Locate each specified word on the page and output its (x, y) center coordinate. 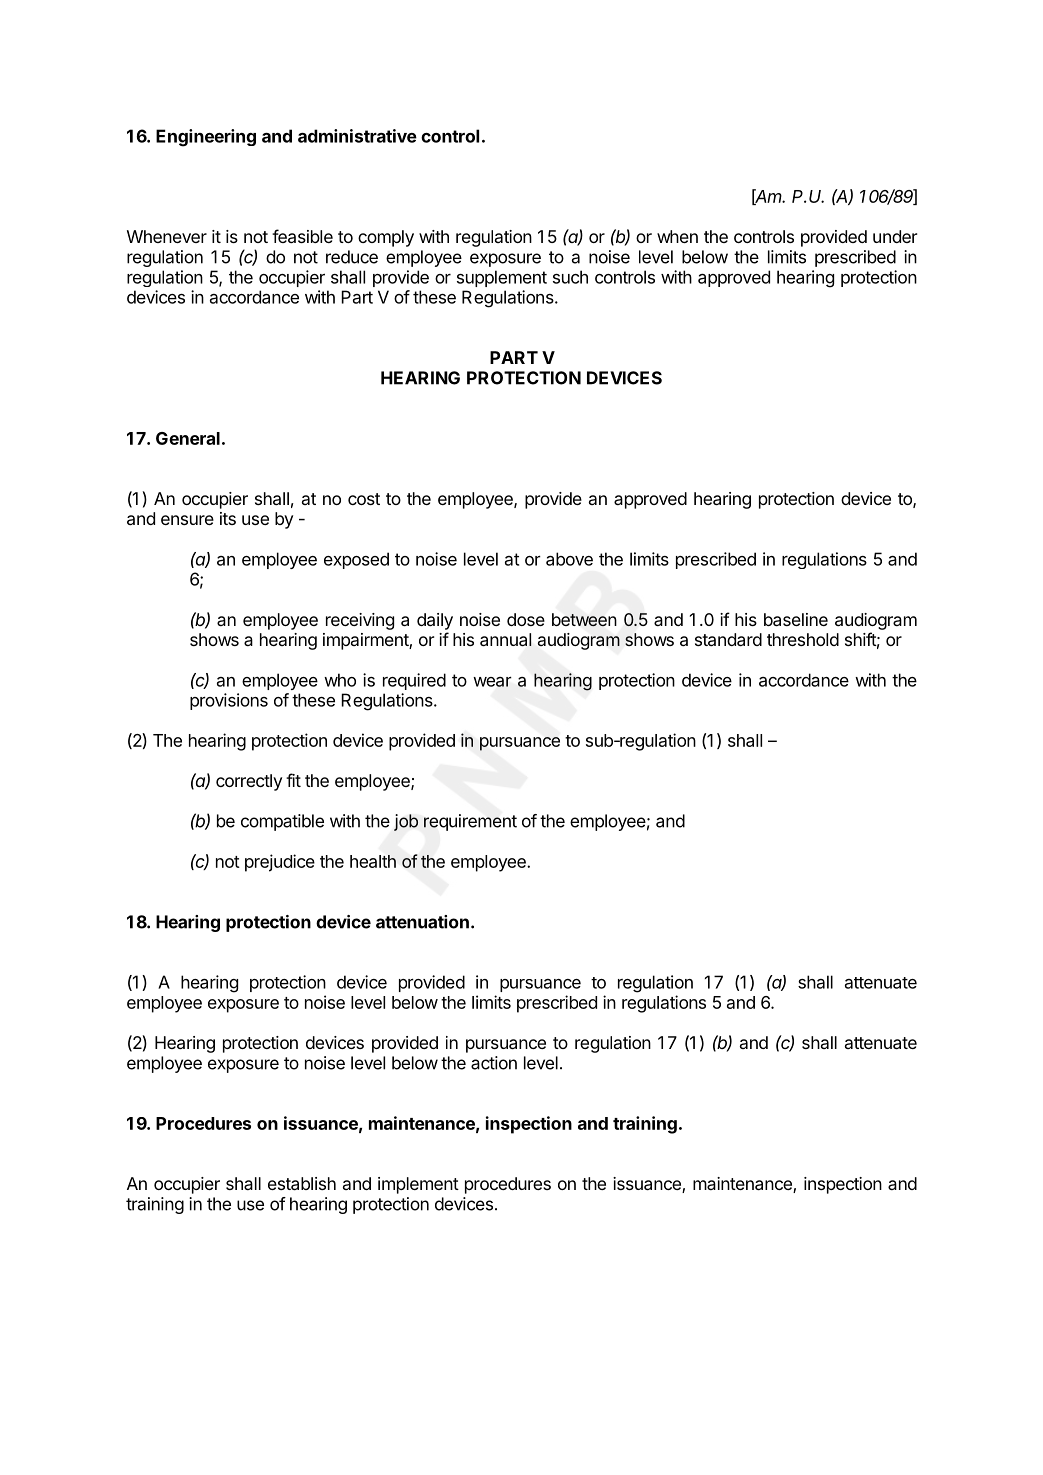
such (570, 277)
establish (302, 1183)
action (494, 1063)
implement (418, 1185)
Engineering (206, 138)
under (895, 236)
